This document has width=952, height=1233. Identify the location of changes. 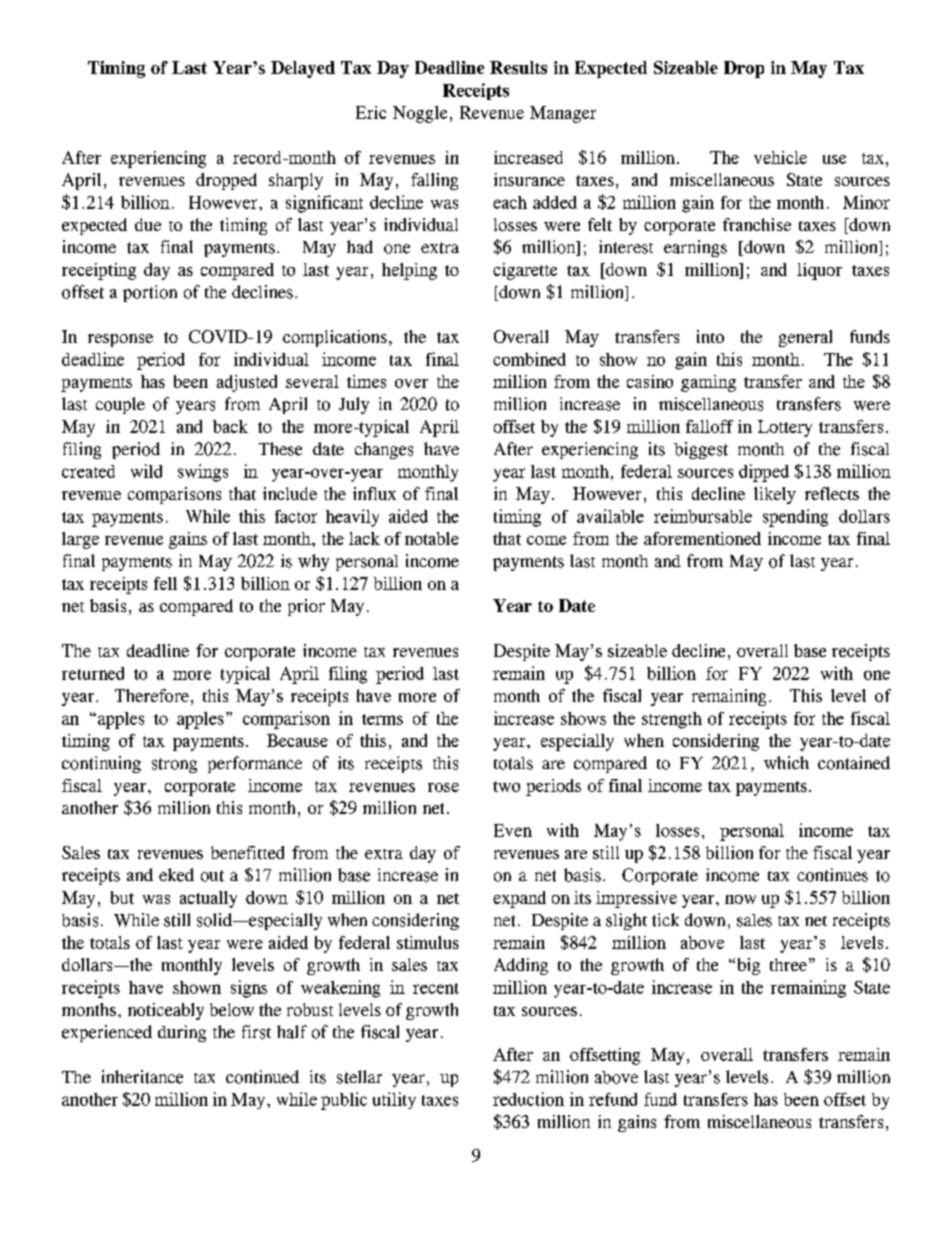
(384, 450).
